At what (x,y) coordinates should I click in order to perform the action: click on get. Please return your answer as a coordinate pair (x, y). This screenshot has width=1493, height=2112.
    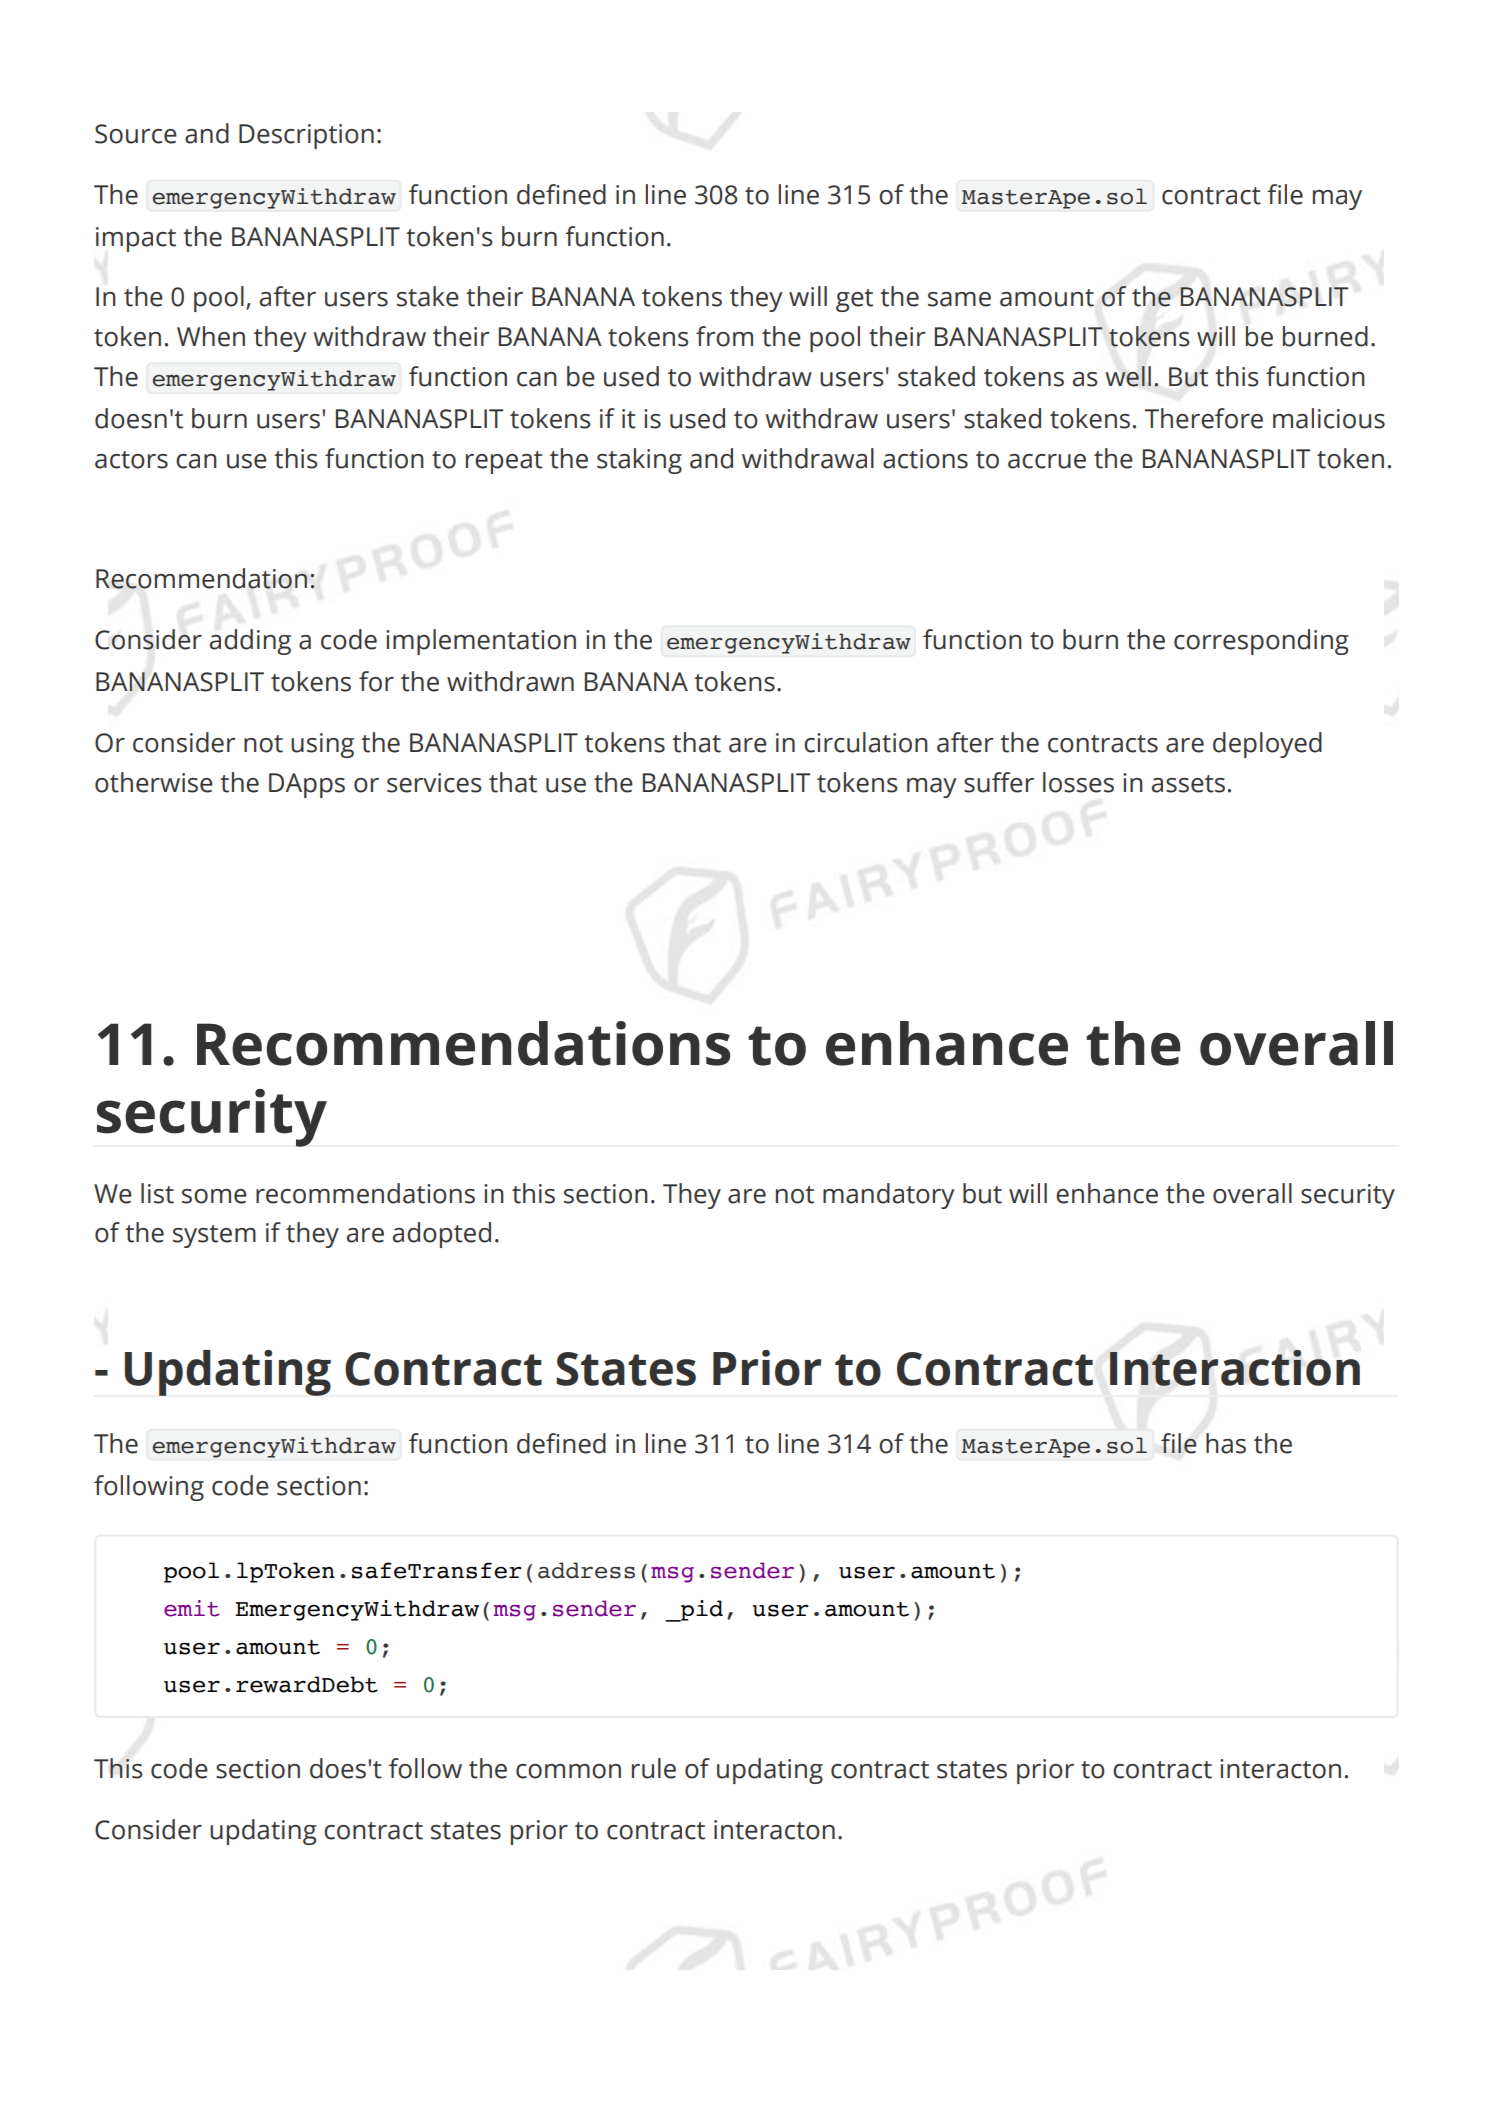
    Looking at the image, I should click on (854, 300).
